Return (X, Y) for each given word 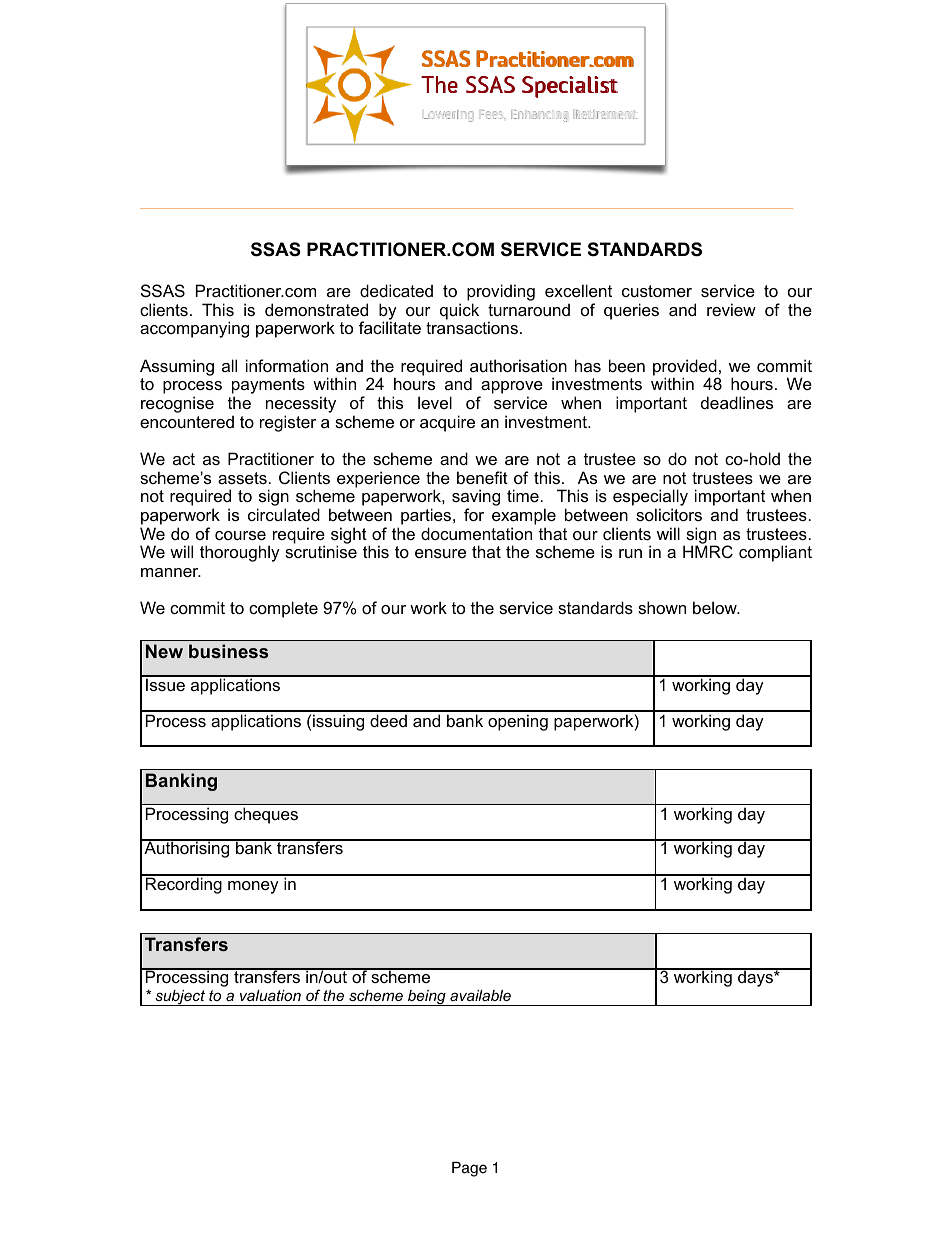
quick (459, 311)
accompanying (194, 329)
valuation (270, 995)
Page (469, 1169)
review (731, 309)
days (755, 978)
